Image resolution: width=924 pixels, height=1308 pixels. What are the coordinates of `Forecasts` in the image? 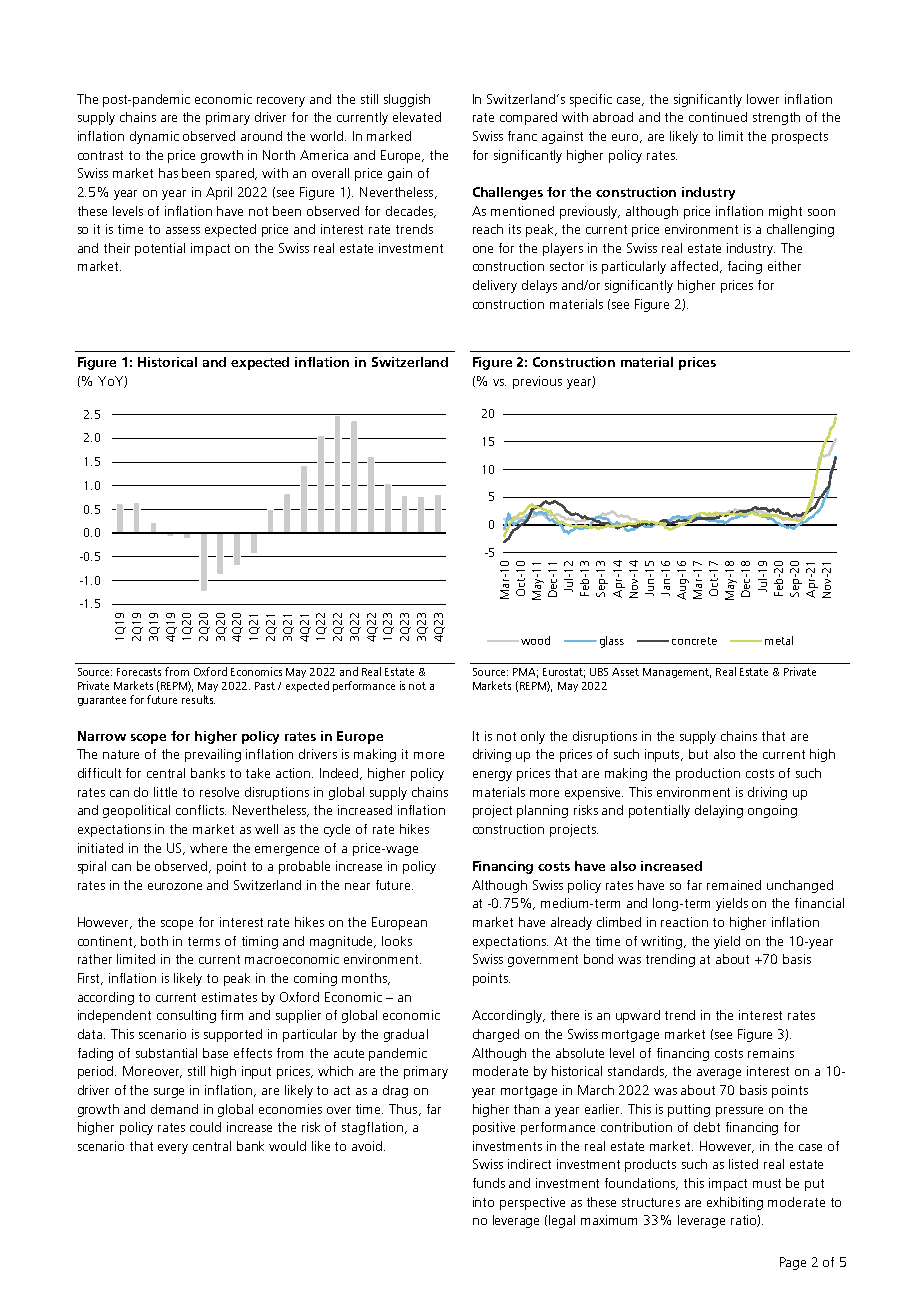 It's located at (139, 672).
